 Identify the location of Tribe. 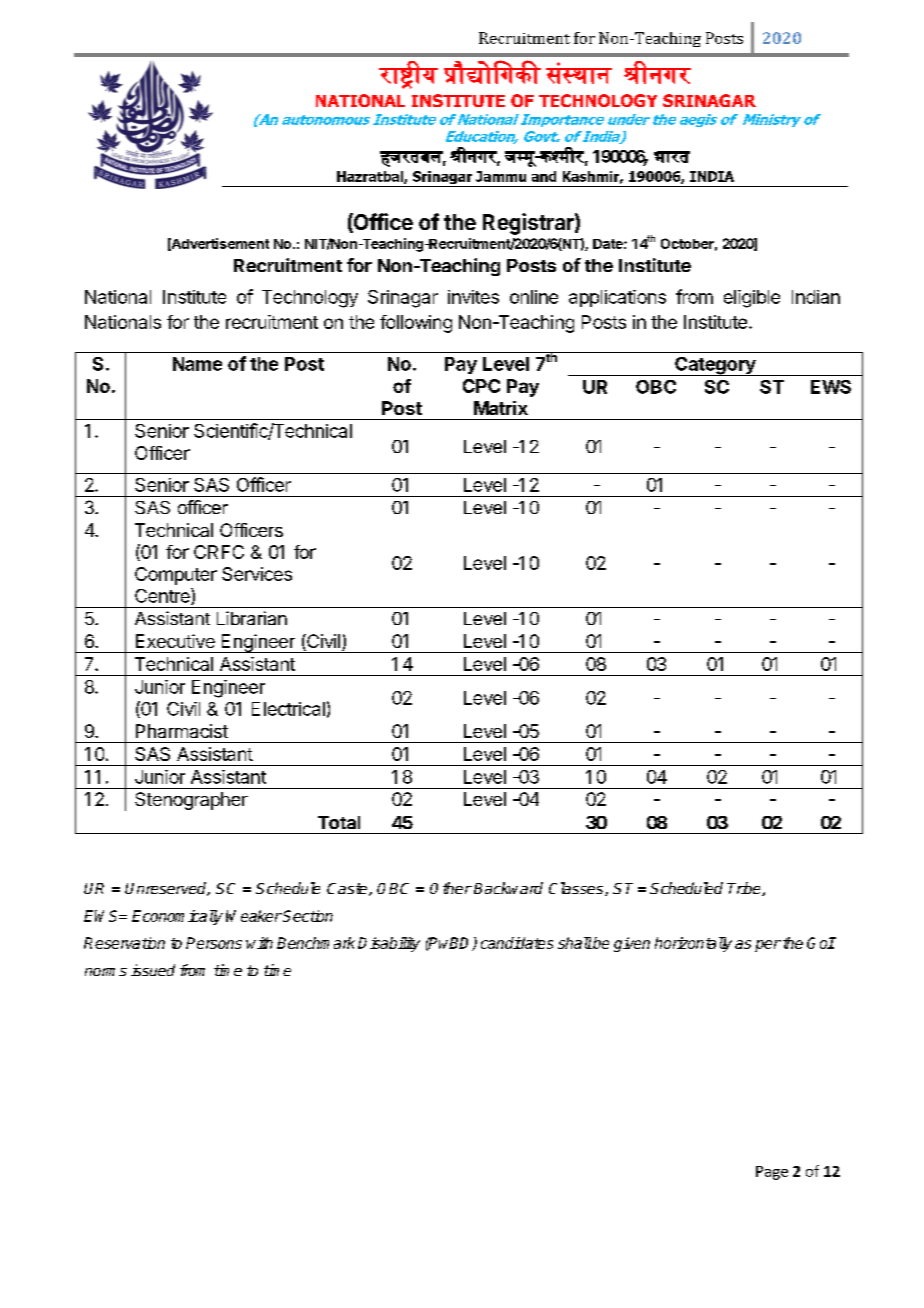
(745, 889).
